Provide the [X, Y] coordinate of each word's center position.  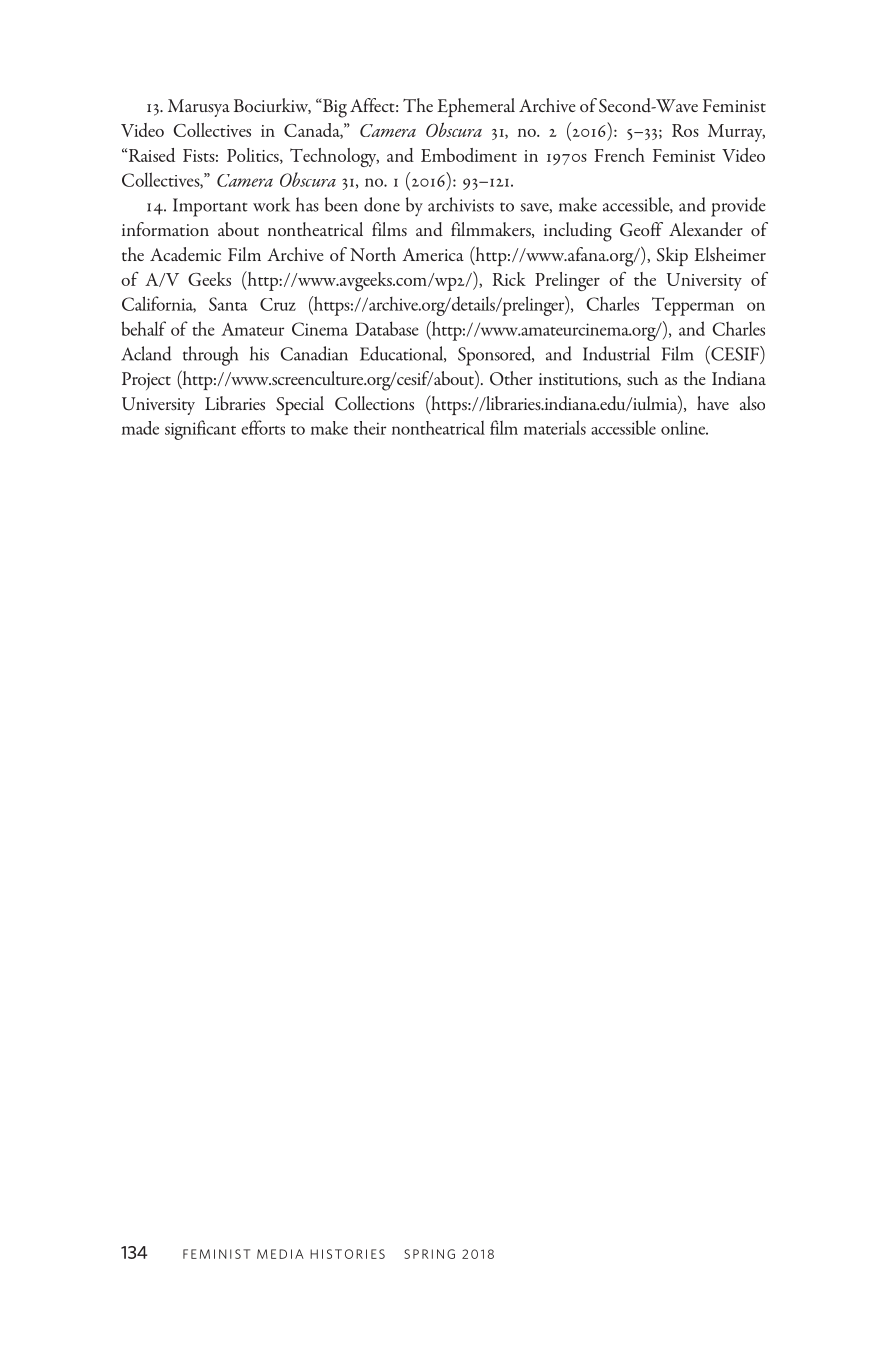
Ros [685, 130]
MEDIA [280, 1254]
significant [200, 430]
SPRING [429, 1254]
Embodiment [469, 155]
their [370, 428]
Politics [254, 156]
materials [555, 427]
